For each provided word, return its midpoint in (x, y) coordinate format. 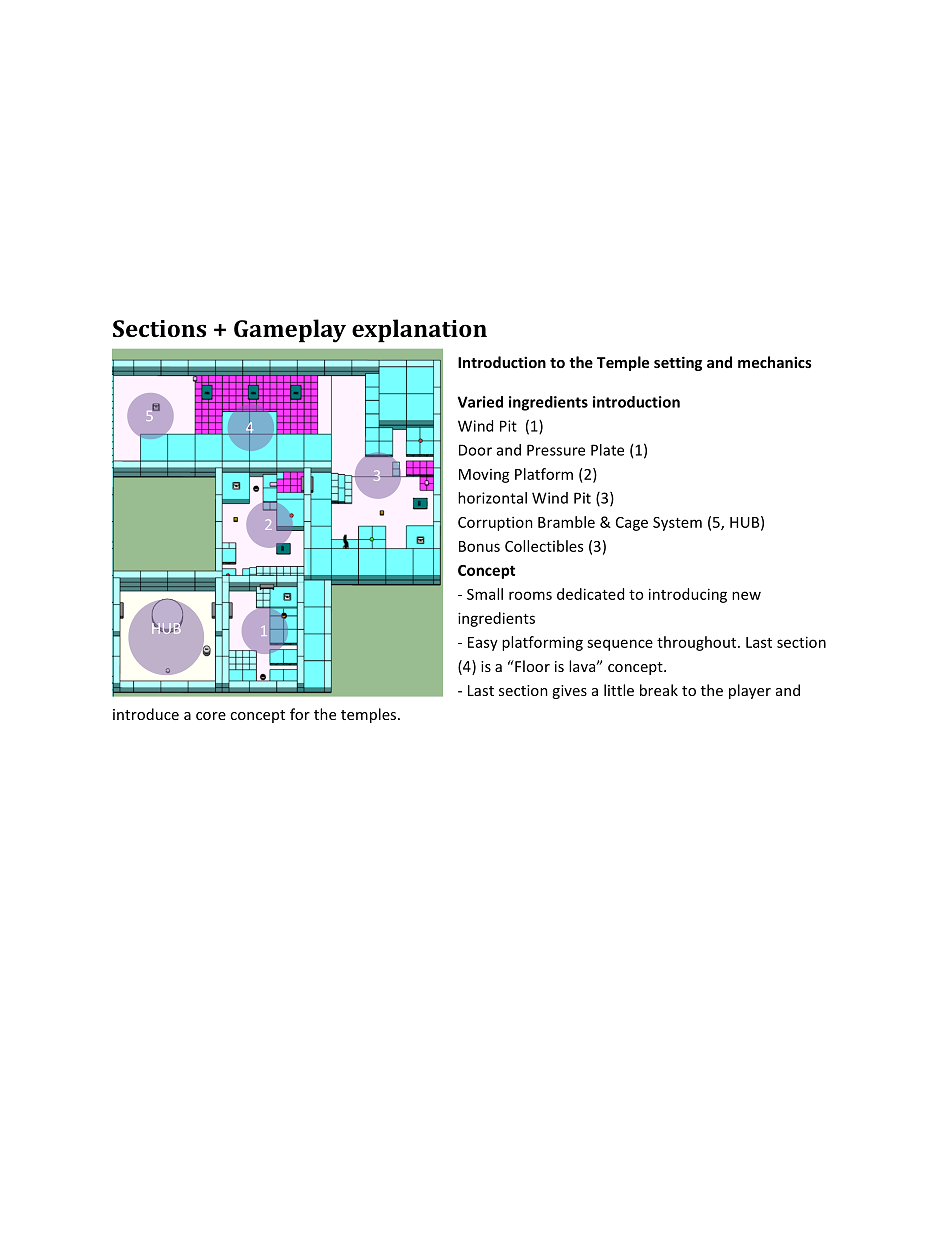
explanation (419, 331)
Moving (484, 476)
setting (678, 363)
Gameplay (290, 331)
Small (485, 594)
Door (475, 450)
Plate (607, 450)
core (211, 716)
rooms (530, 595)
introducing (688, 595)
